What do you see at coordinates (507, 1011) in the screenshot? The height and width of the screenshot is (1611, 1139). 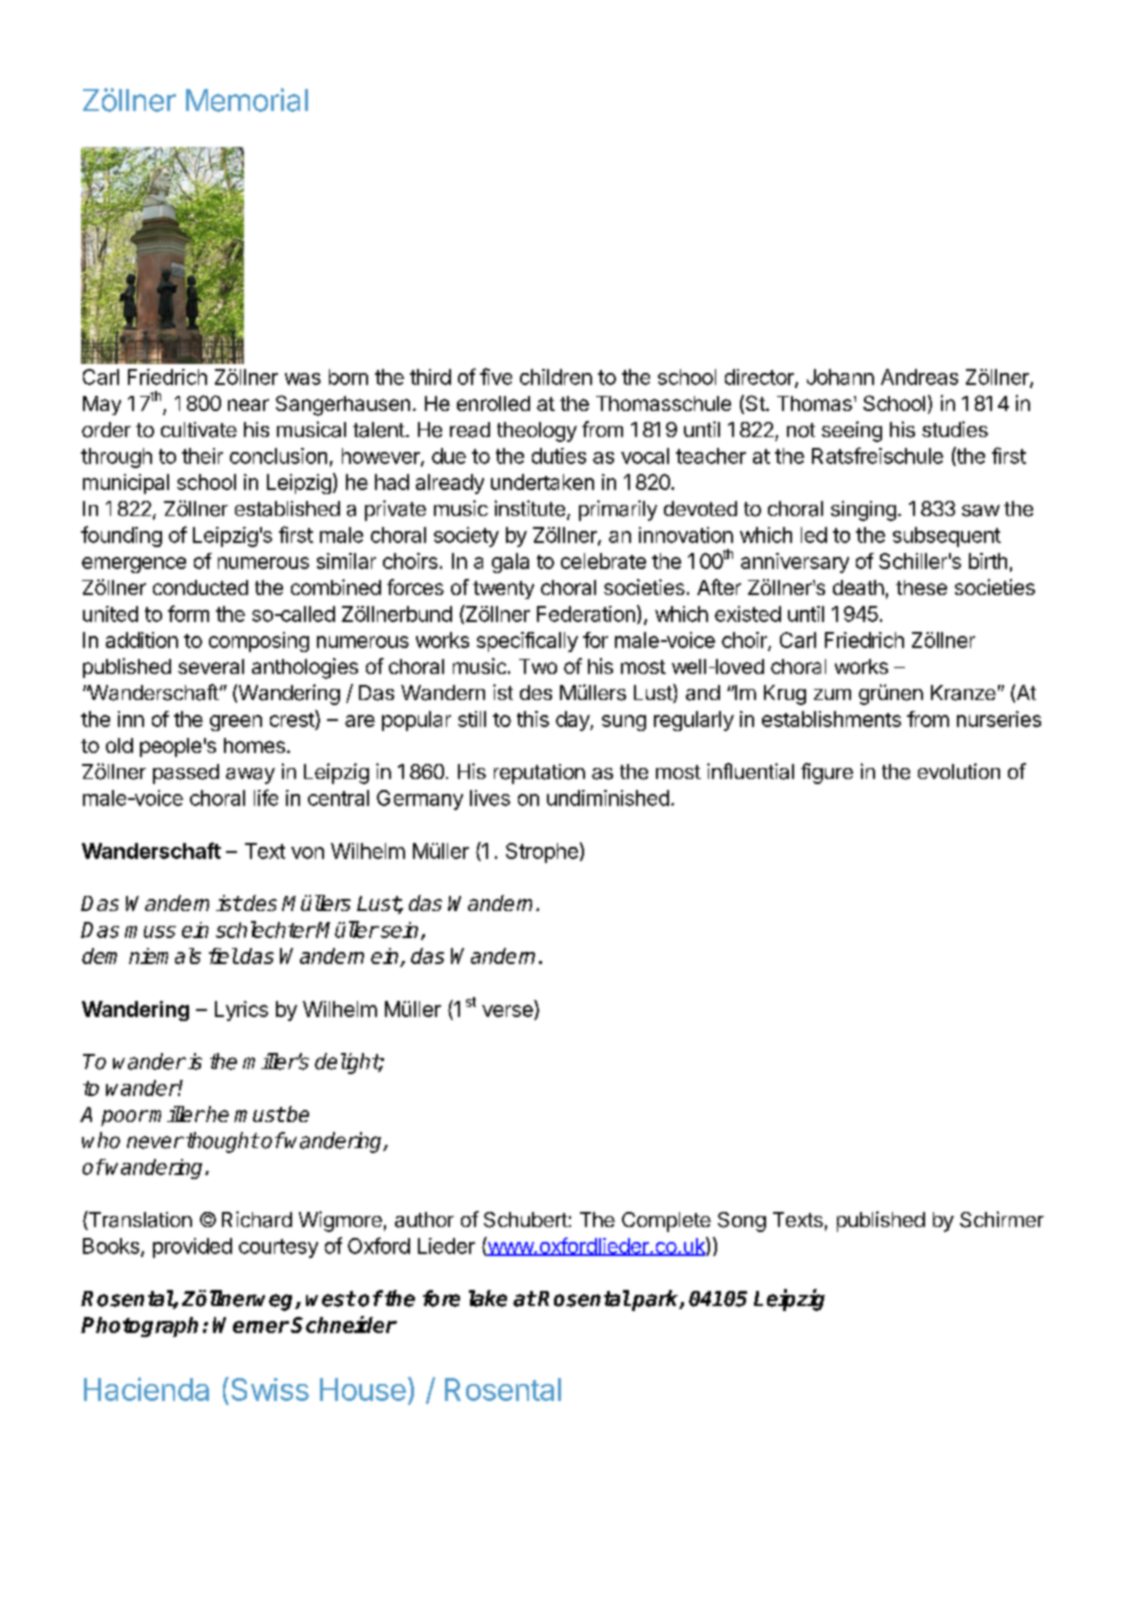 I see `verse` at bounding box center [507, 1011].
